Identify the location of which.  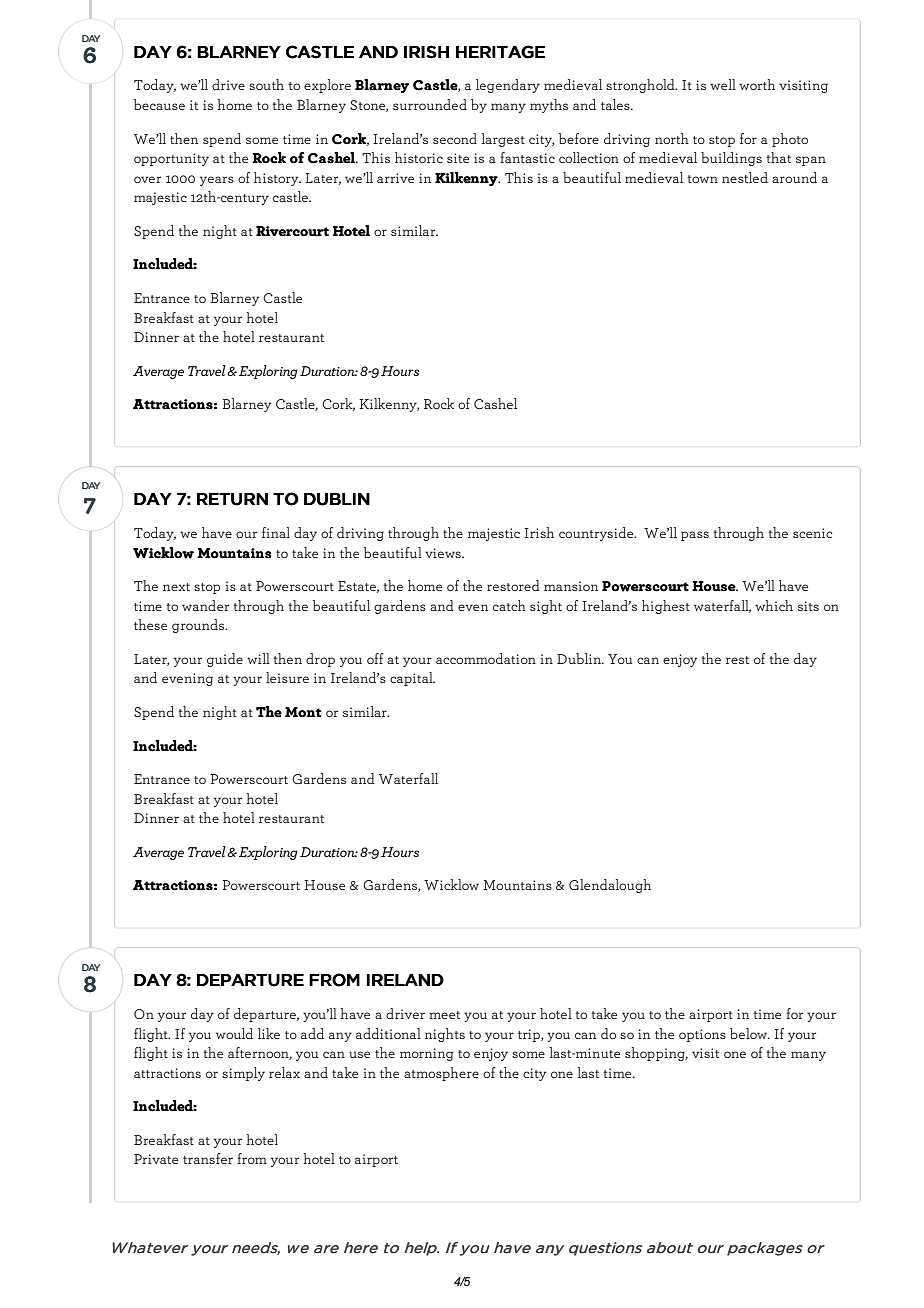
(774, 605).
